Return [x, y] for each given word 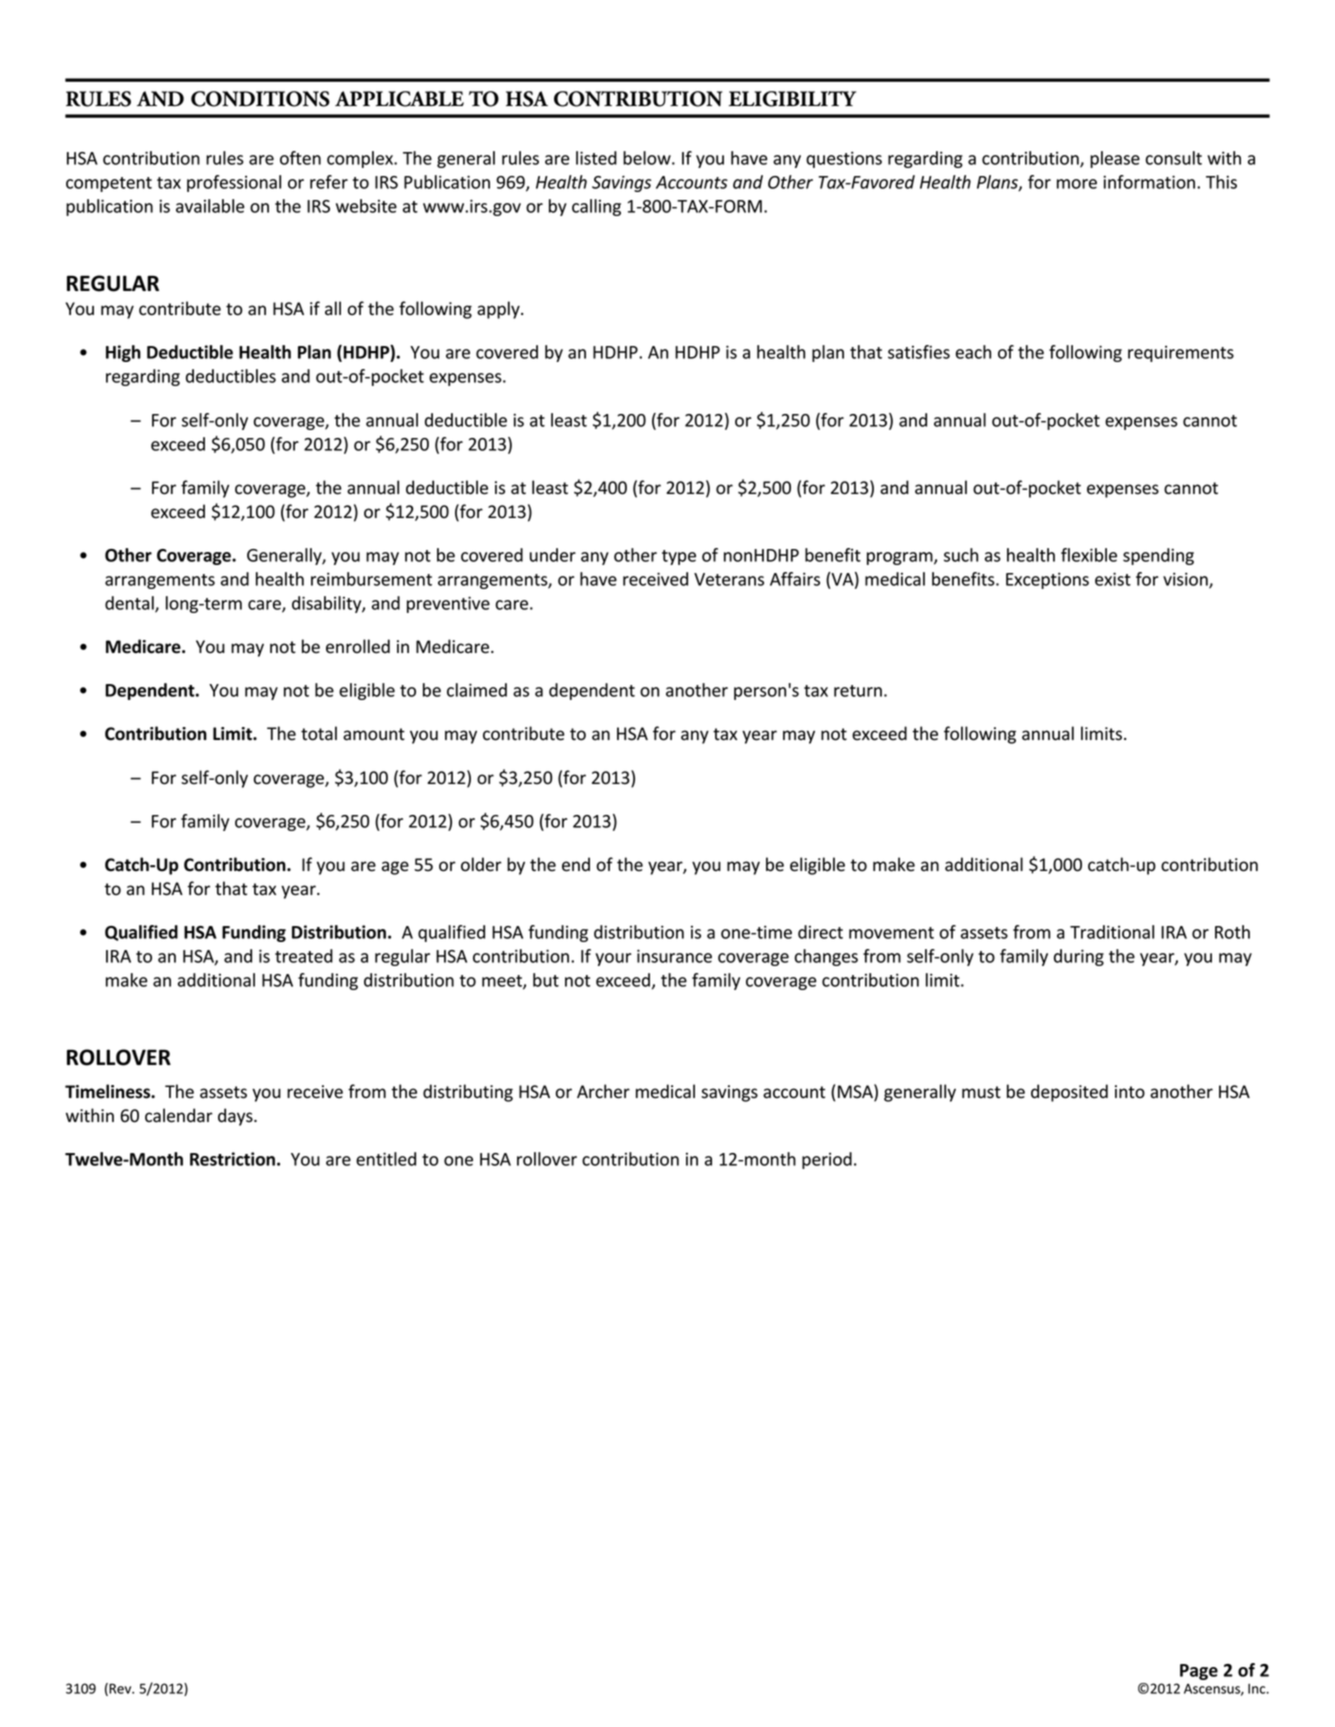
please [1115, 159]
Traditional [1112, 932]
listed [596, 158]
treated [304, 956]
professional [234, 183]
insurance [674, 956]
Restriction [232, 1159]
